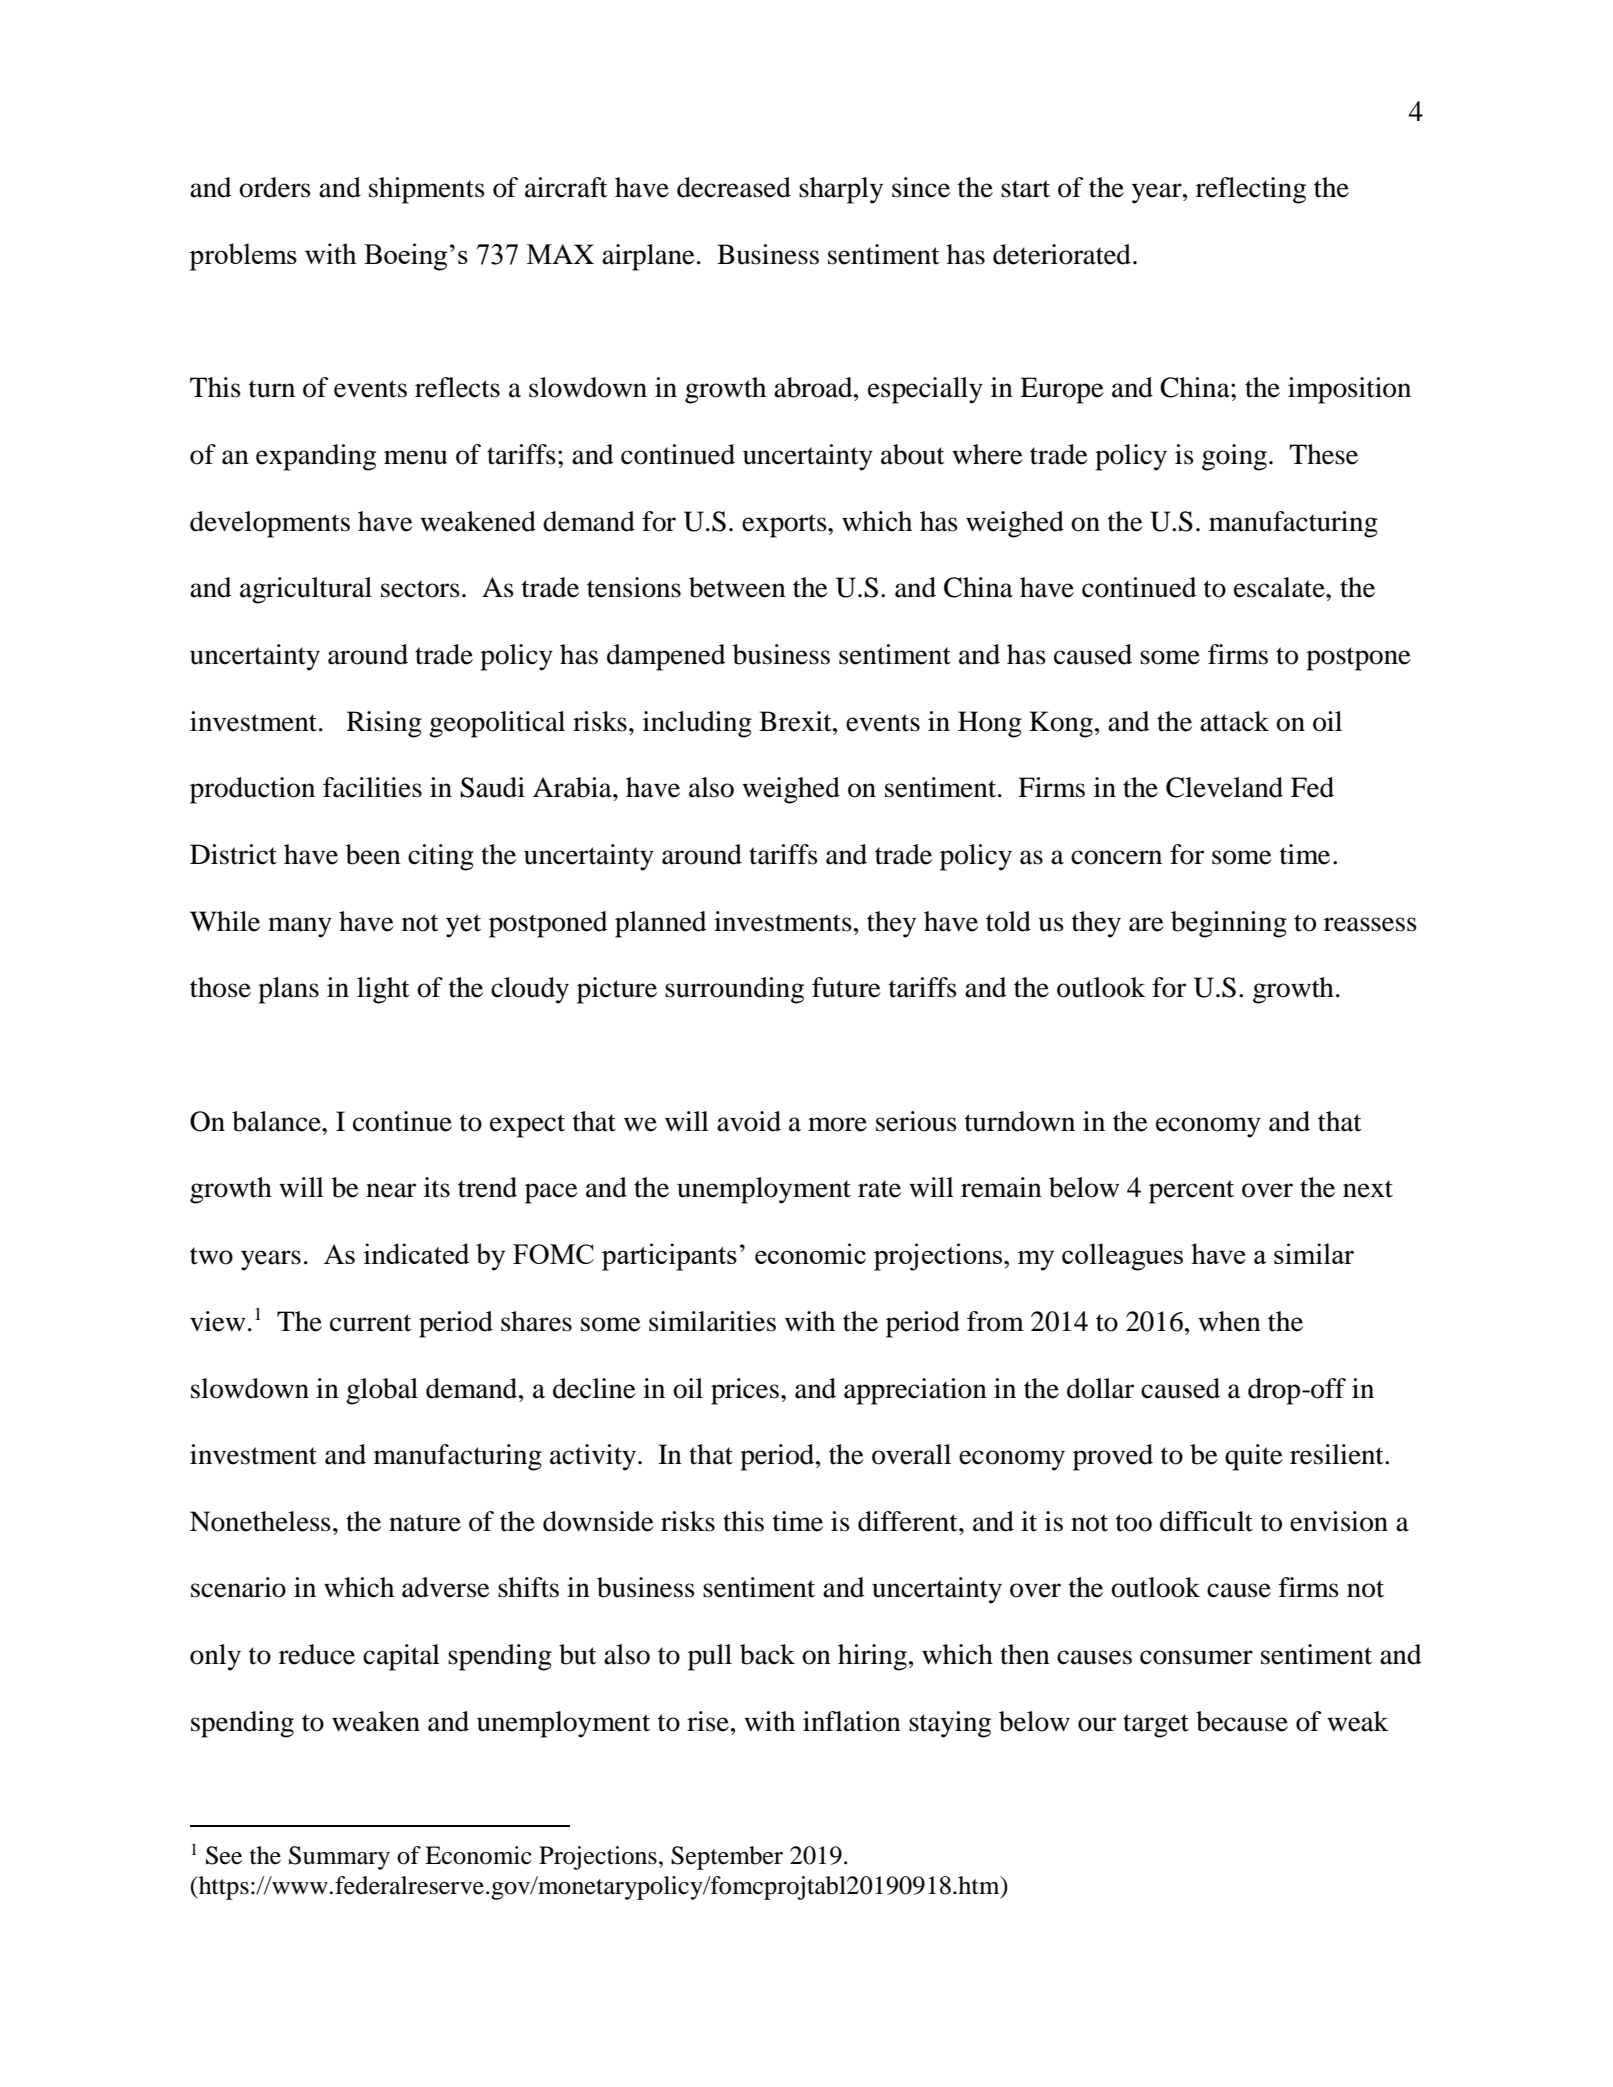 The height and width of the screenshot is (2087, 1613). I want to click on reflecting, so click(1251, 190).
